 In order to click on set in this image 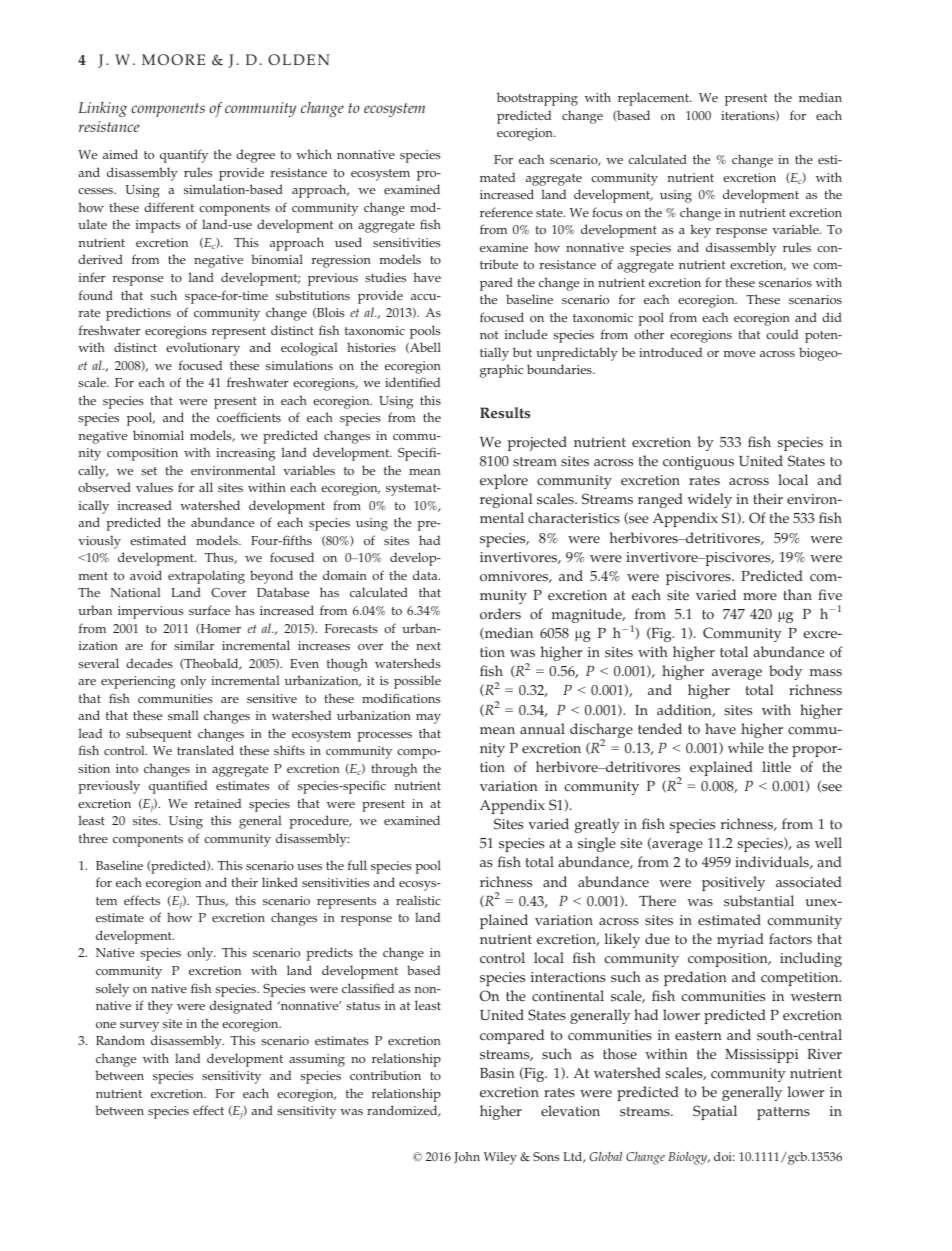, I will do `click(149, 471)`.
